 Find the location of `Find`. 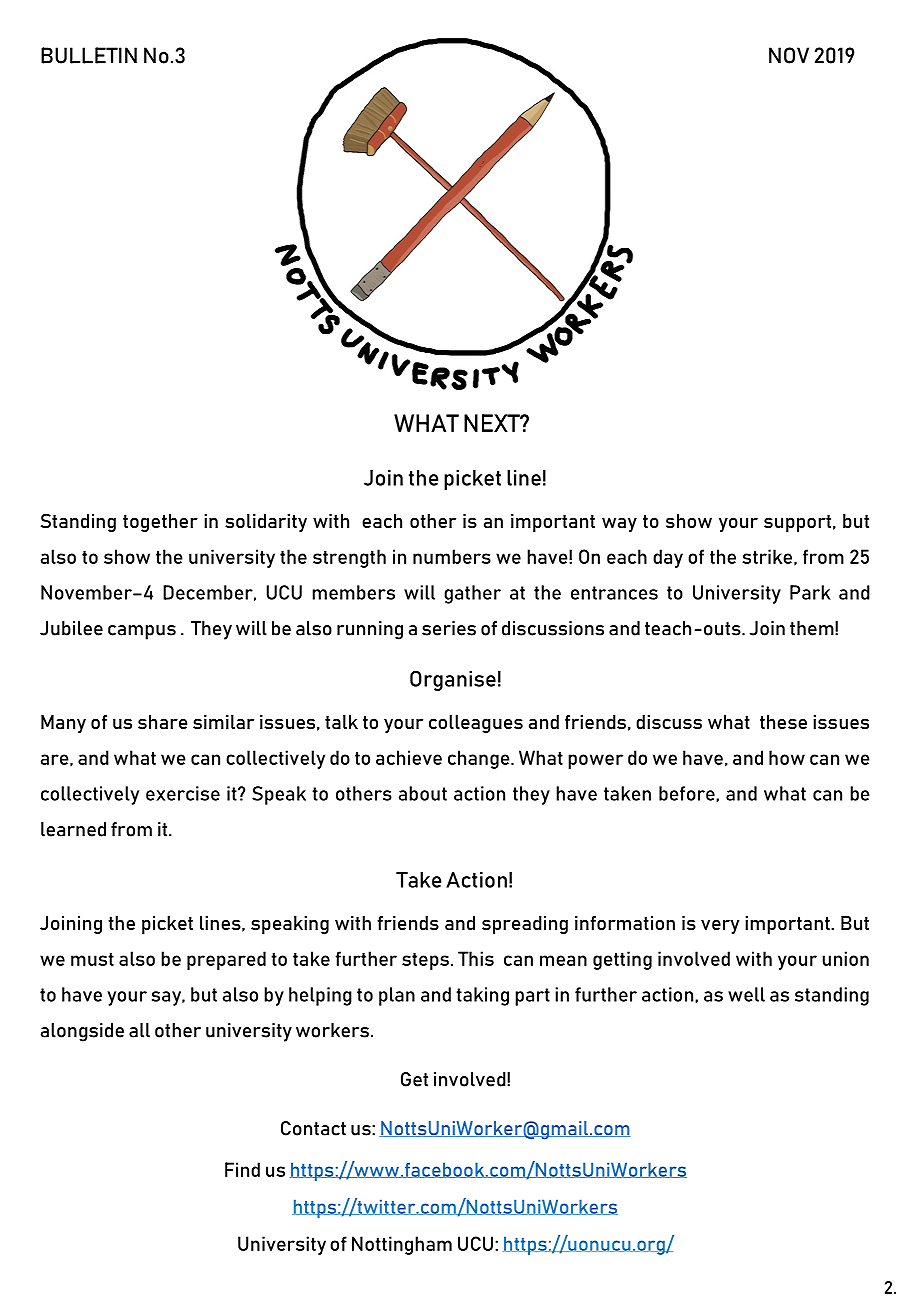

Find is located at coordinates (242, 1169).
